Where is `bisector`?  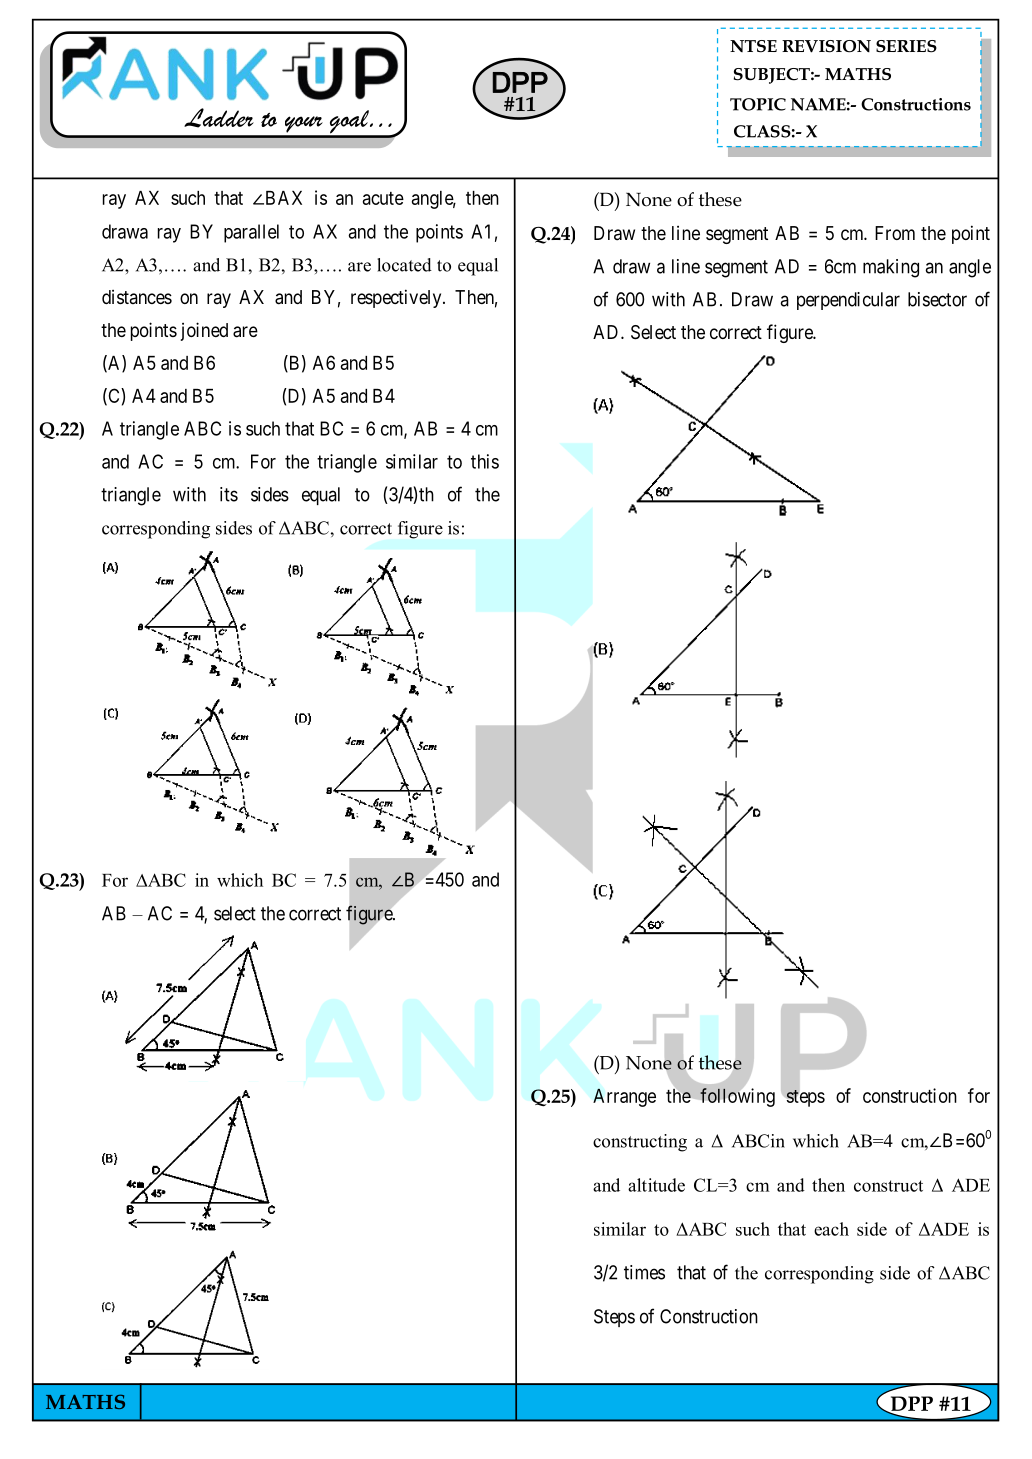 bisector is located at coordinates (937, 299).
